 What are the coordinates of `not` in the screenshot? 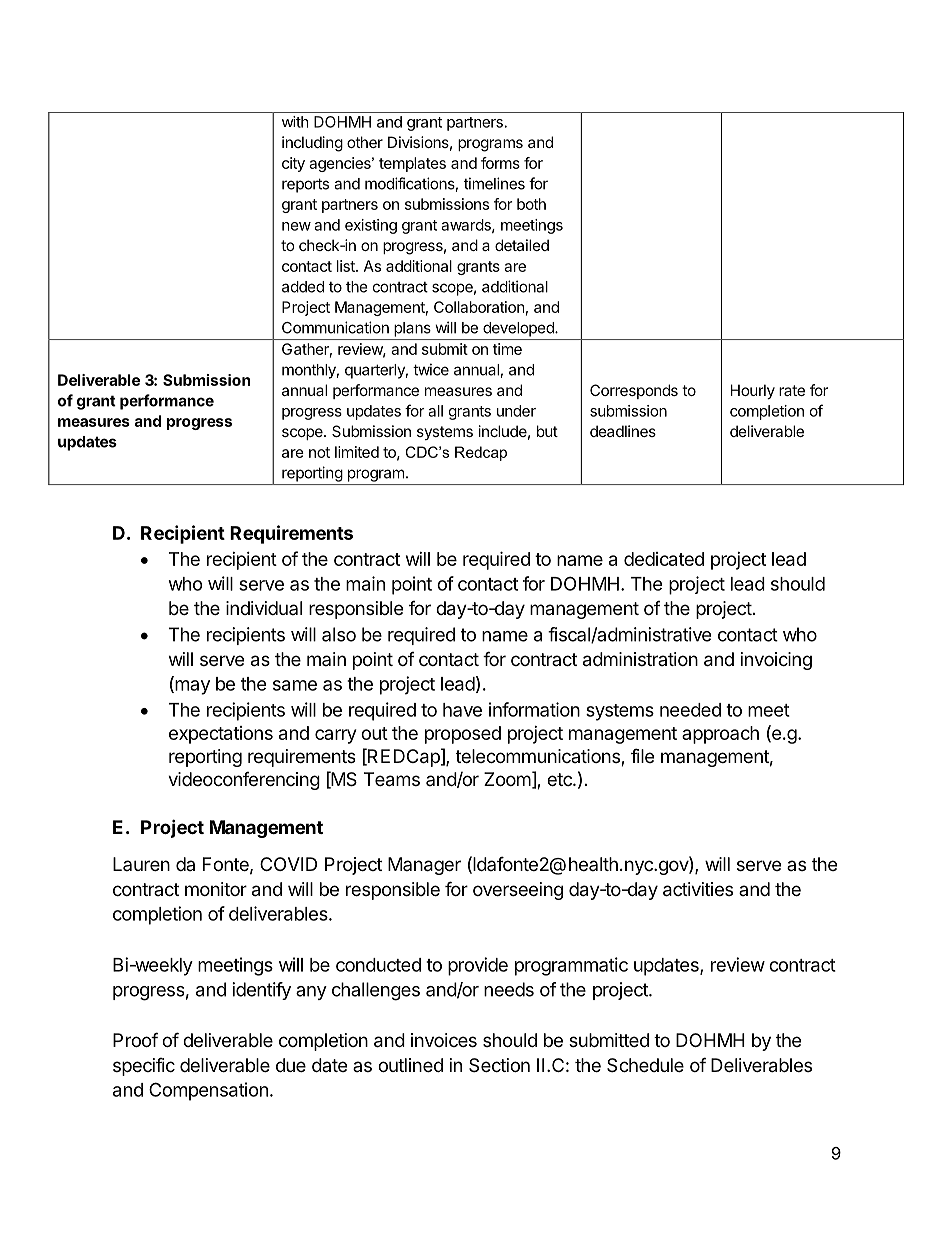 It's located at (319, 452).
